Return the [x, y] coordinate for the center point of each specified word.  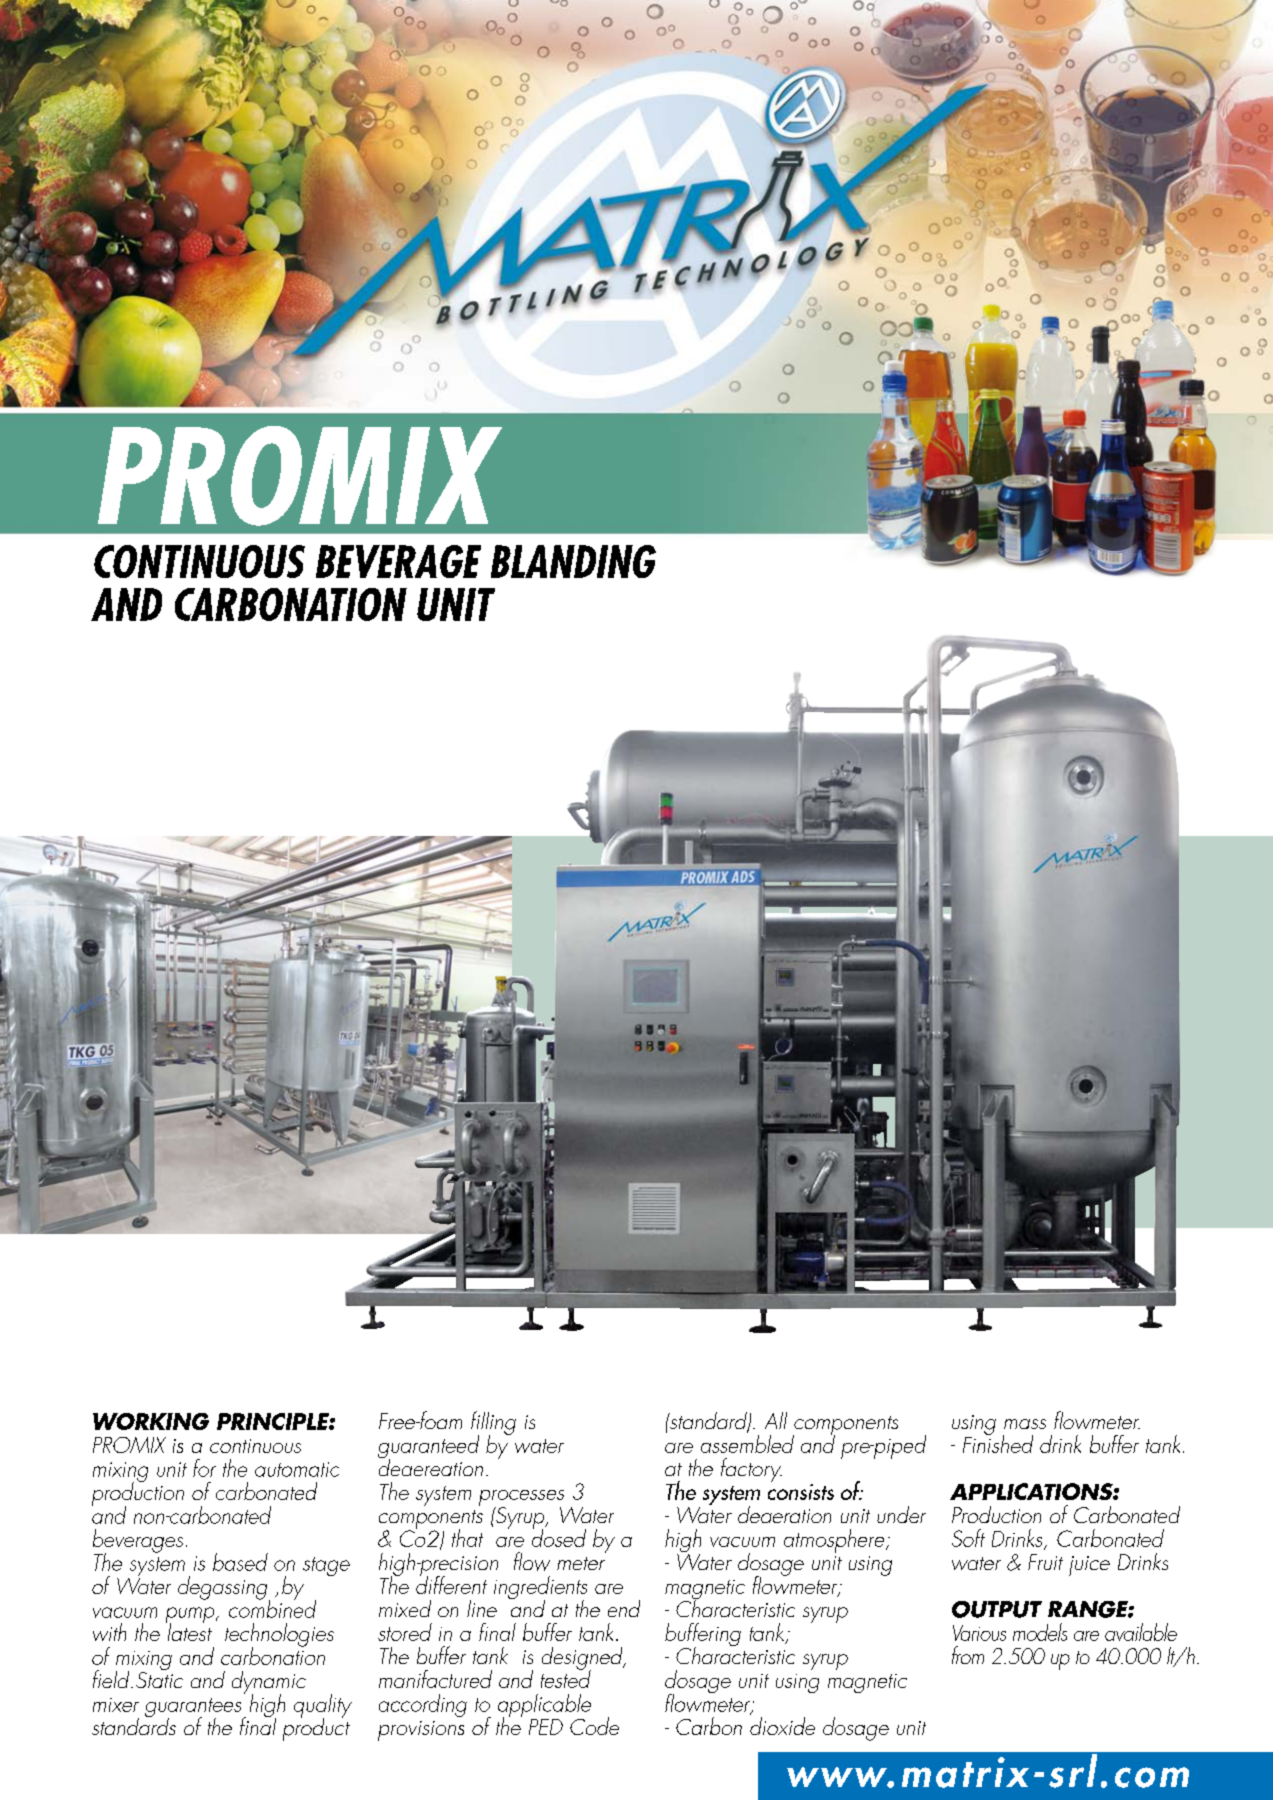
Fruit [1045, 1562]
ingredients [540, 1589]
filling [493, 1424]
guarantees [194, 1709]
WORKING [151, 1421]
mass [1025, 1424]
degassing [224, 1589]
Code [594, 1726]
